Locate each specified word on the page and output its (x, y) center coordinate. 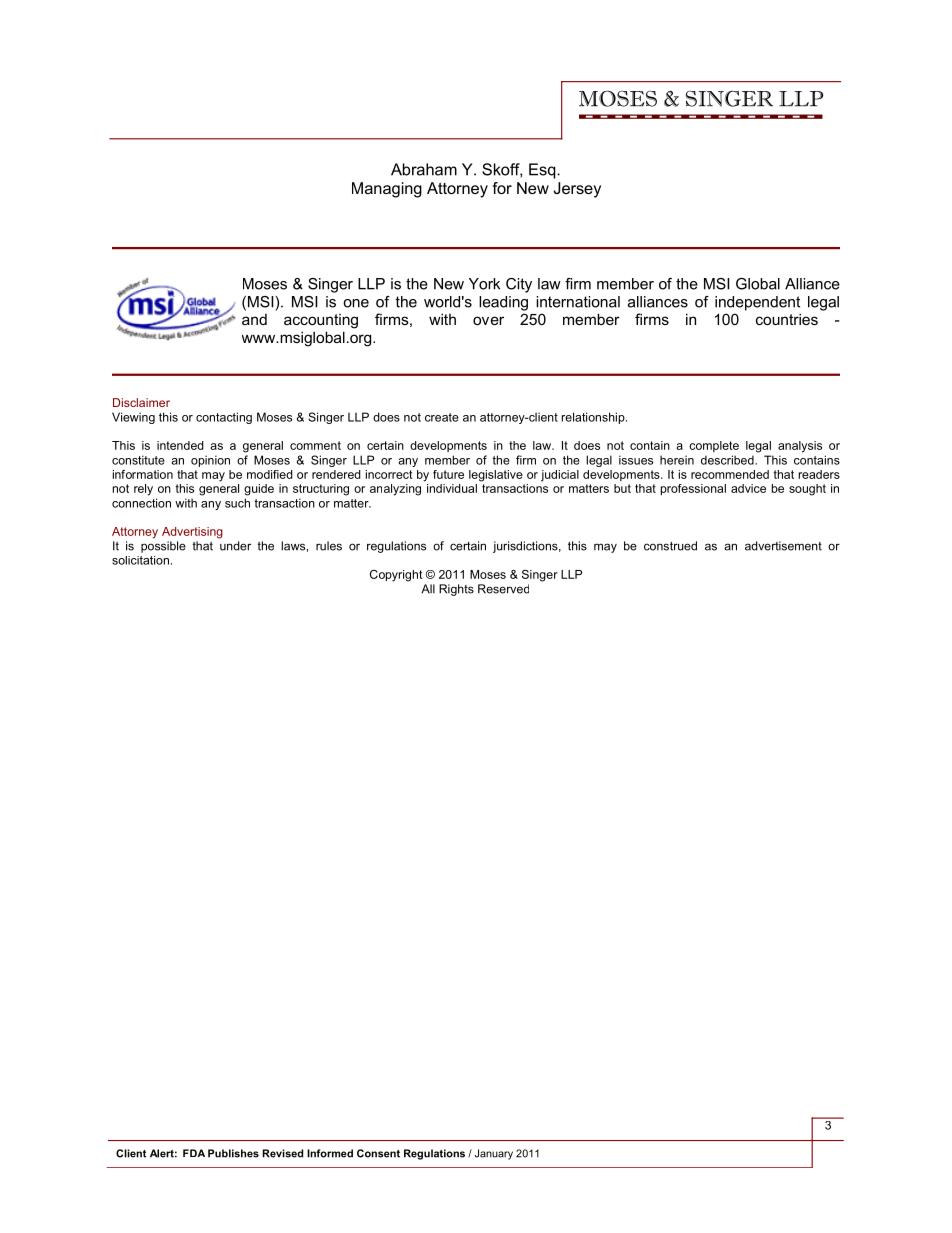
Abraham (424, 169)
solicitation (140, 560)
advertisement (783, 546)
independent (757, 303)
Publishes (233, 1153)
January (494, 1154)
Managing (387, 190)
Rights (456, 590)
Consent (378, 1153)
